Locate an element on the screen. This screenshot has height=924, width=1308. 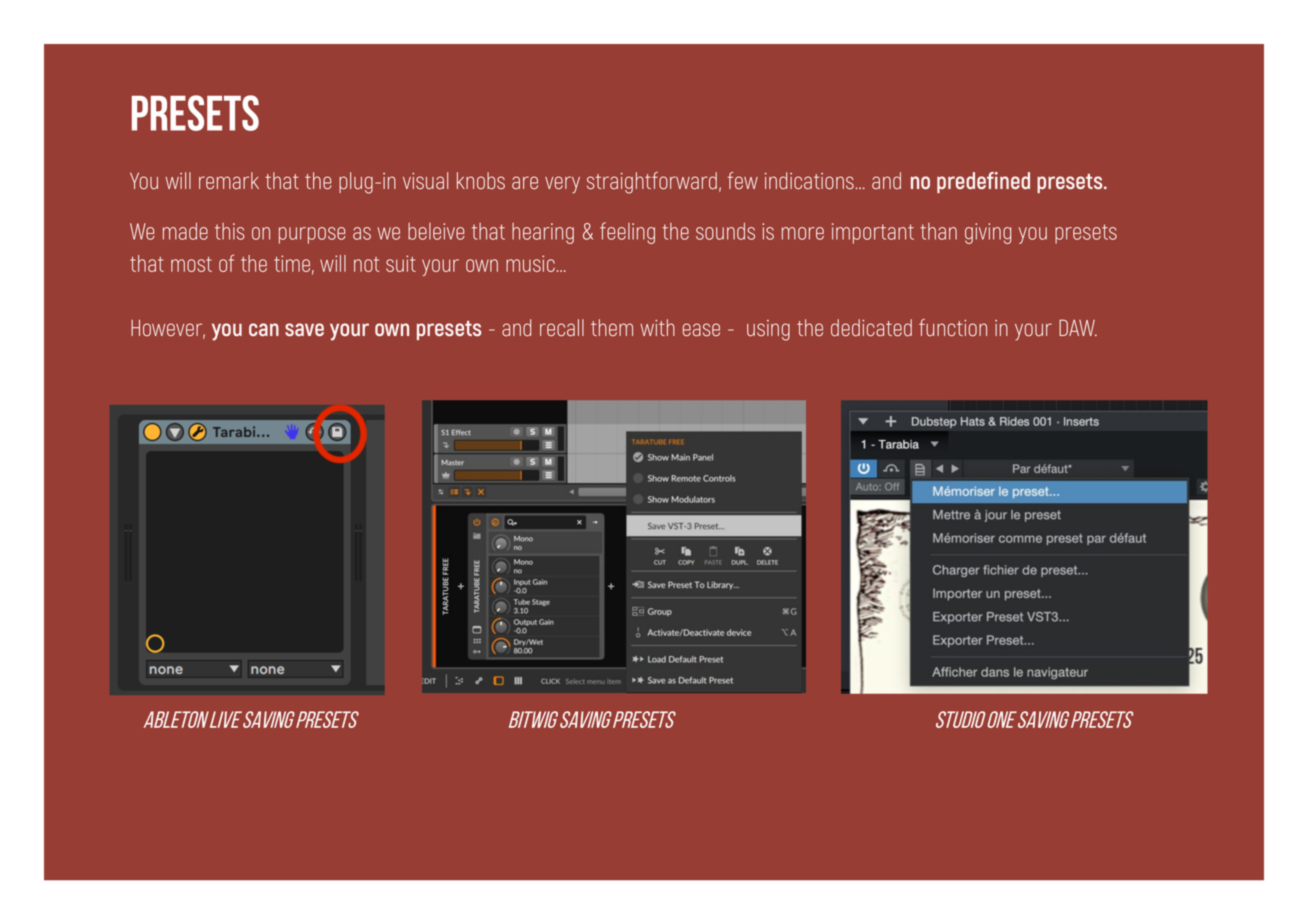
not is located at coordinates (367, 264).
